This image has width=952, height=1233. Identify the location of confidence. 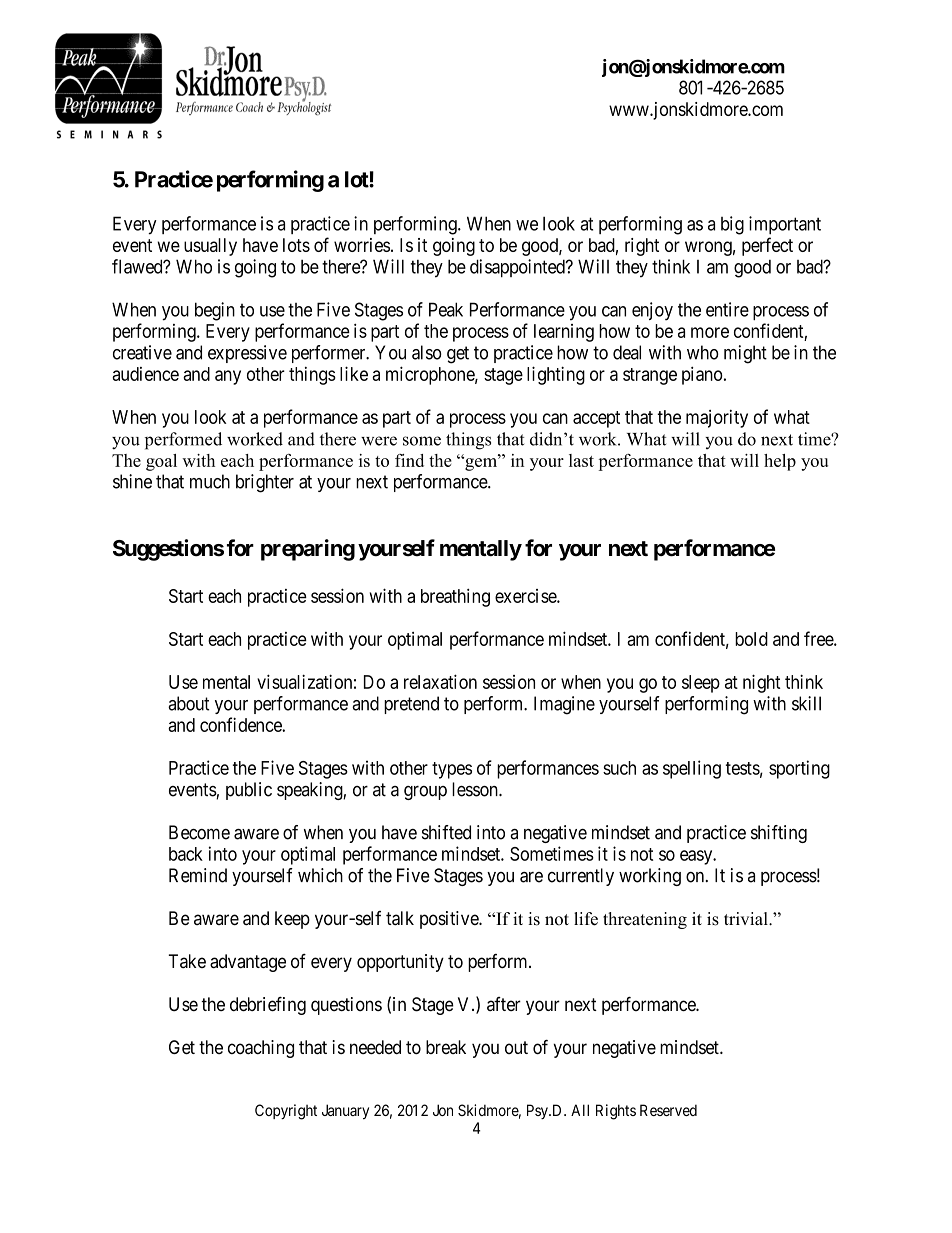
(241, 724).
